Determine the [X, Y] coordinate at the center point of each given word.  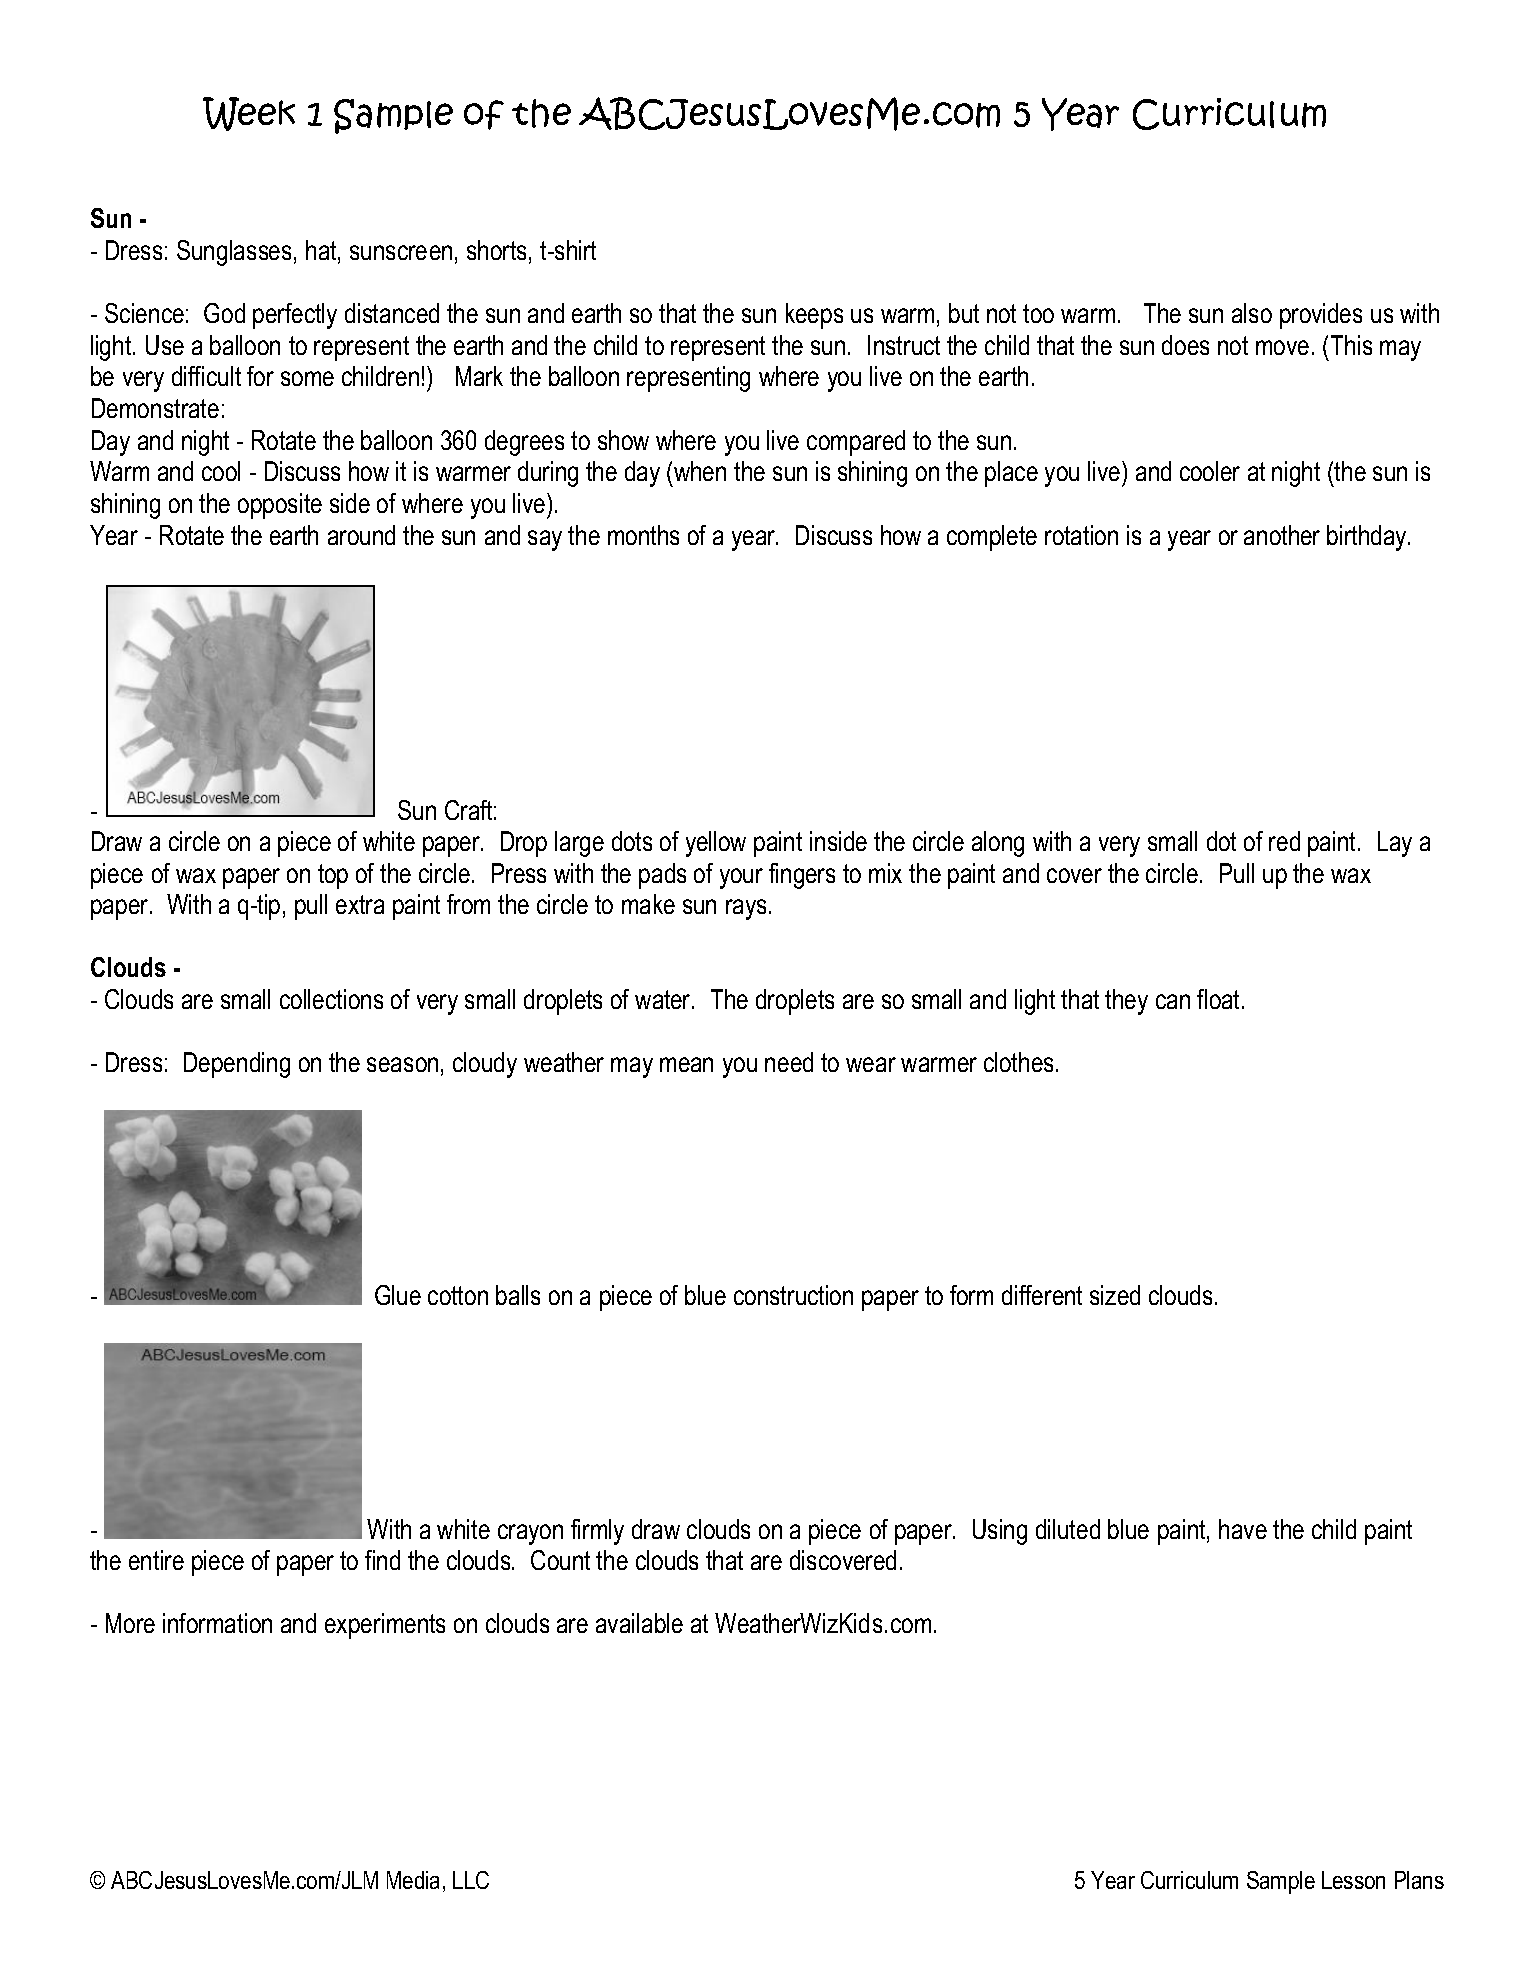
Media [413, 1880]
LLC [471, 1880]
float [1218, 999]
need [789, 1062]
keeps [814, 316]
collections [331, 999]
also [1252, 313]
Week [249, 114]
